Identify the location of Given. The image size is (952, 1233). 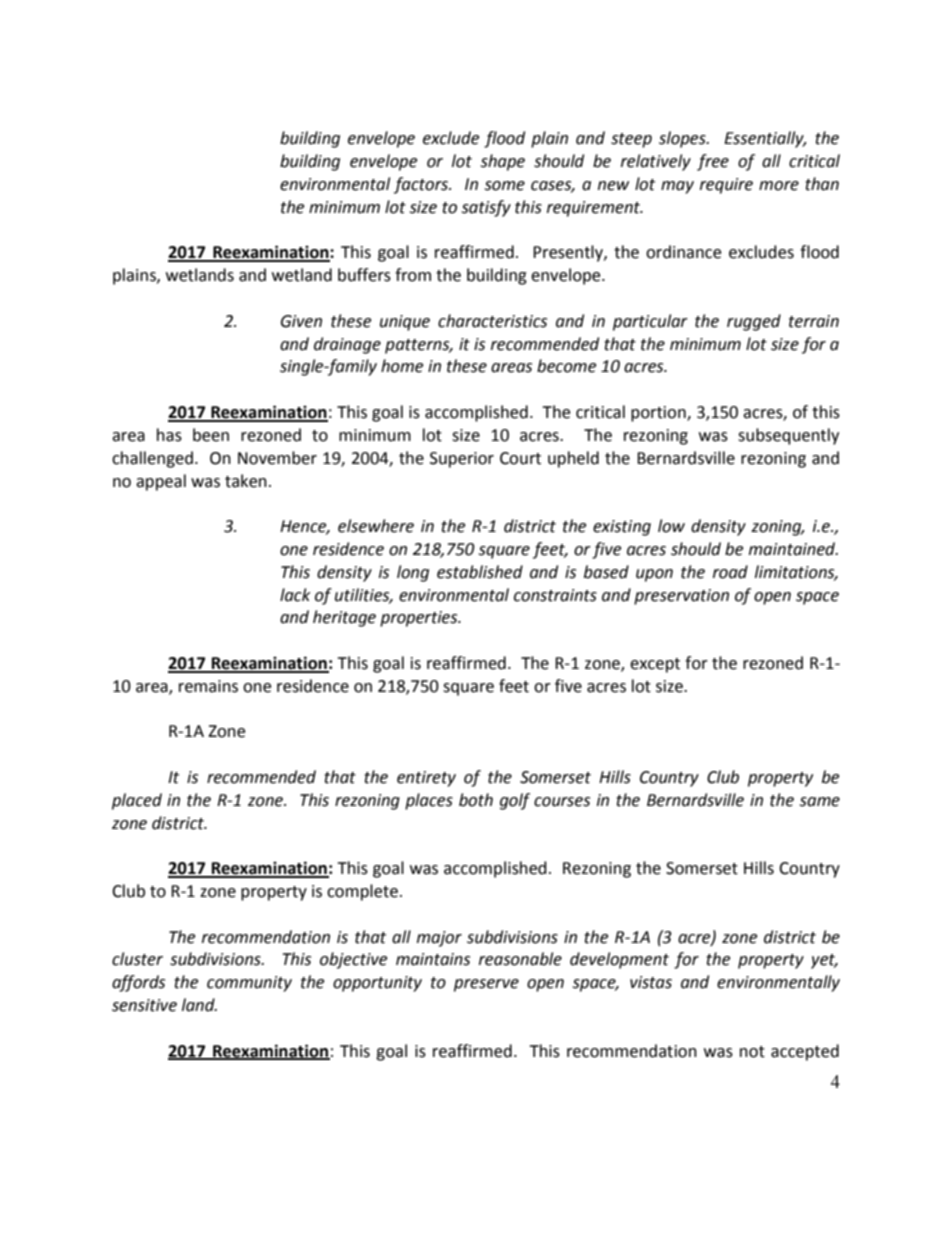
(301, 321).
